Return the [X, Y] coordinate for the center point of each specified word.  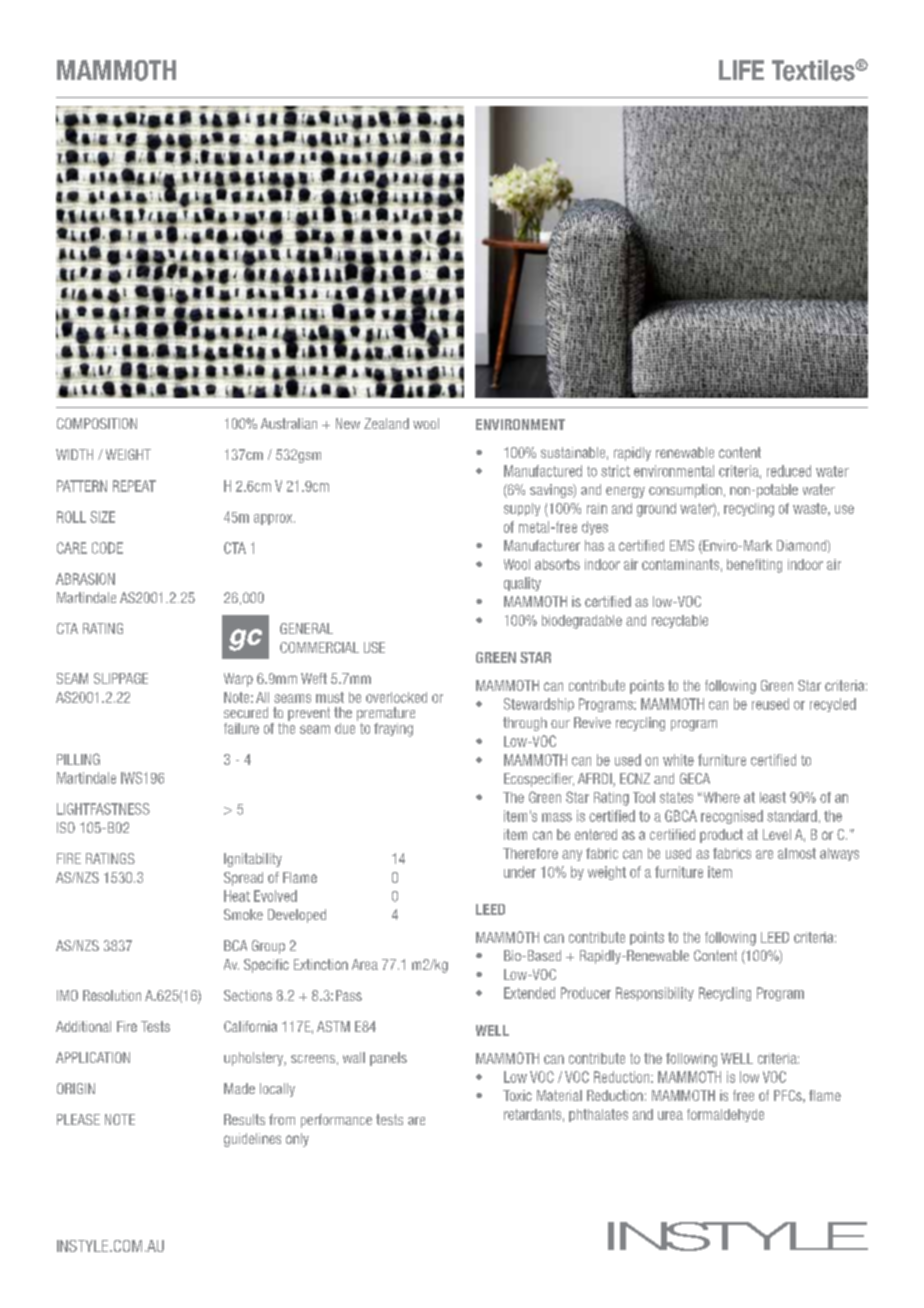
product [721, 836]
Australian [289, 423]
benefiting [754, 566]
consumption [685, 491]
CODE [107, 548]
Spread [243, 879]
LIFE [741, 70]
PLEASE [78, 1119]
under [520, 872]
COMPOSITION [97, 423]
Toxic [517, 1095]
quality [522, 584]
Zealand [386, 423]
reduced [789, 471]
